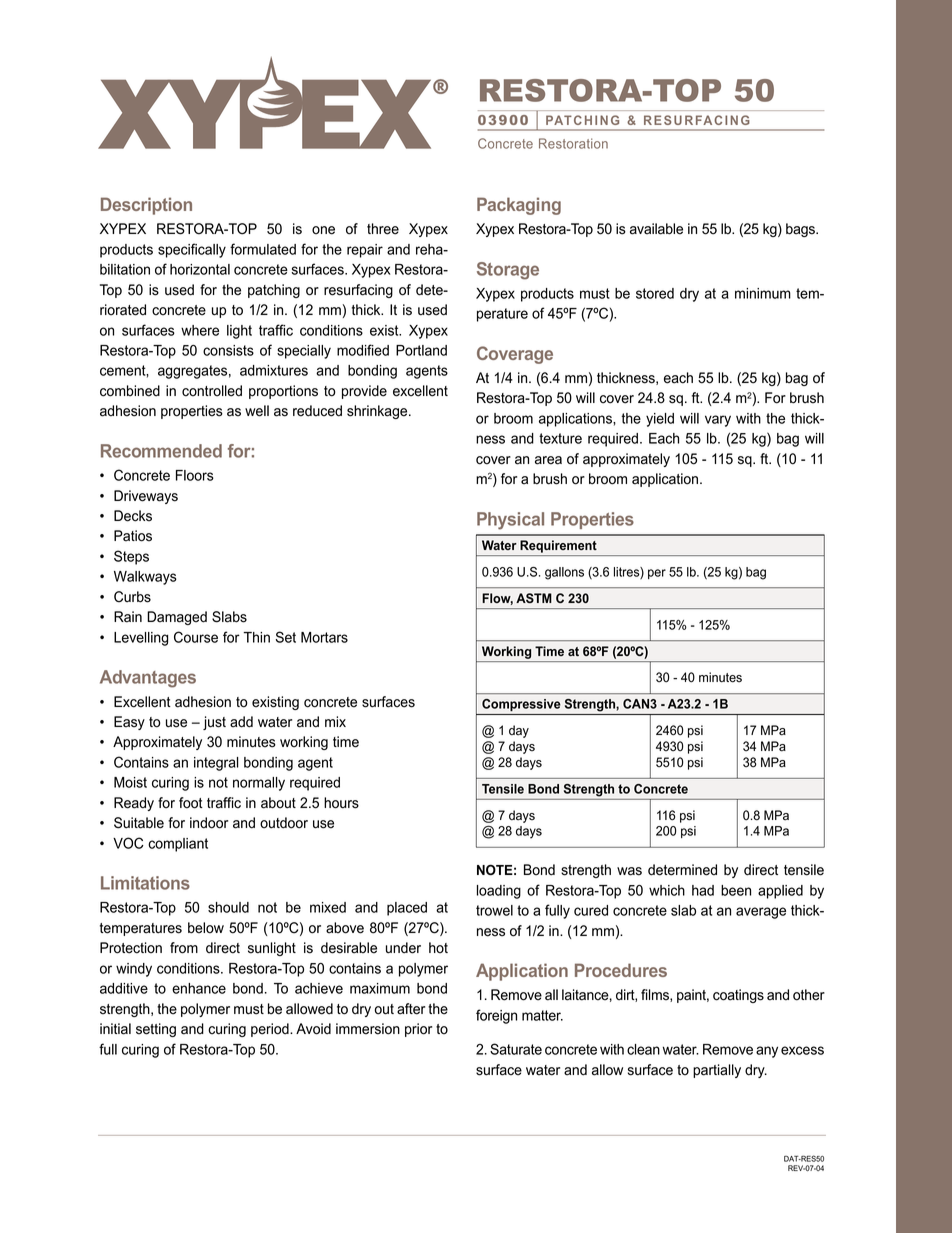 This document has height=1233, width=952. What do you see at coordinates (214, 723) in the document?
I see `just` at bounding box center [214, 723].
